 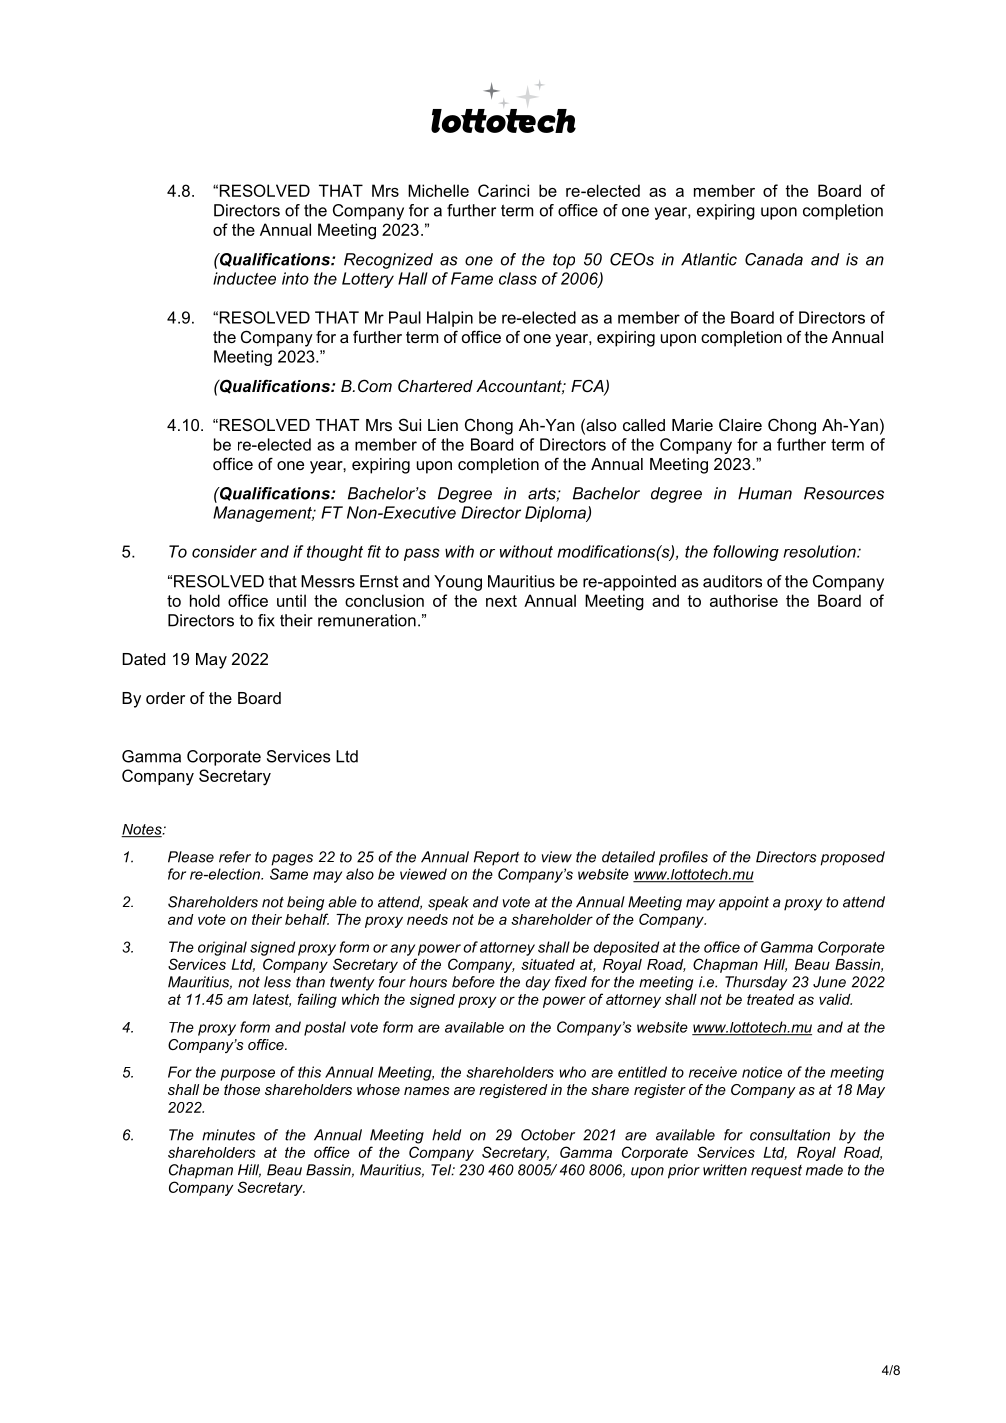 What do you see at coordinates (744, 600) in the screenshot?
I see `authorise` at bounding box center [744, 600].
